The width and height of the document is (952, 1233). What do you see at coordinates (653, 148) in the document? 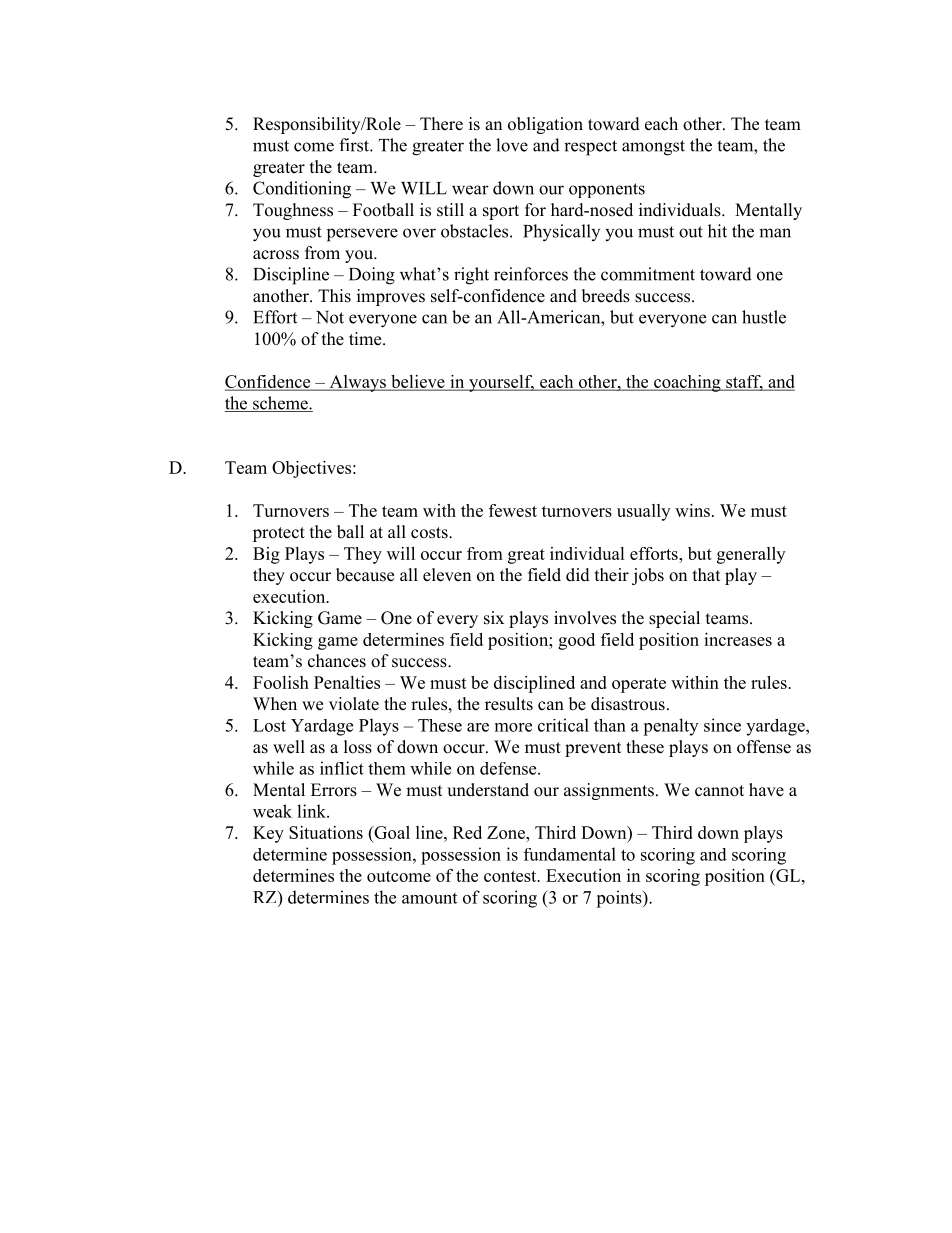
I see `amongst` at bounding box center [653, 148].
